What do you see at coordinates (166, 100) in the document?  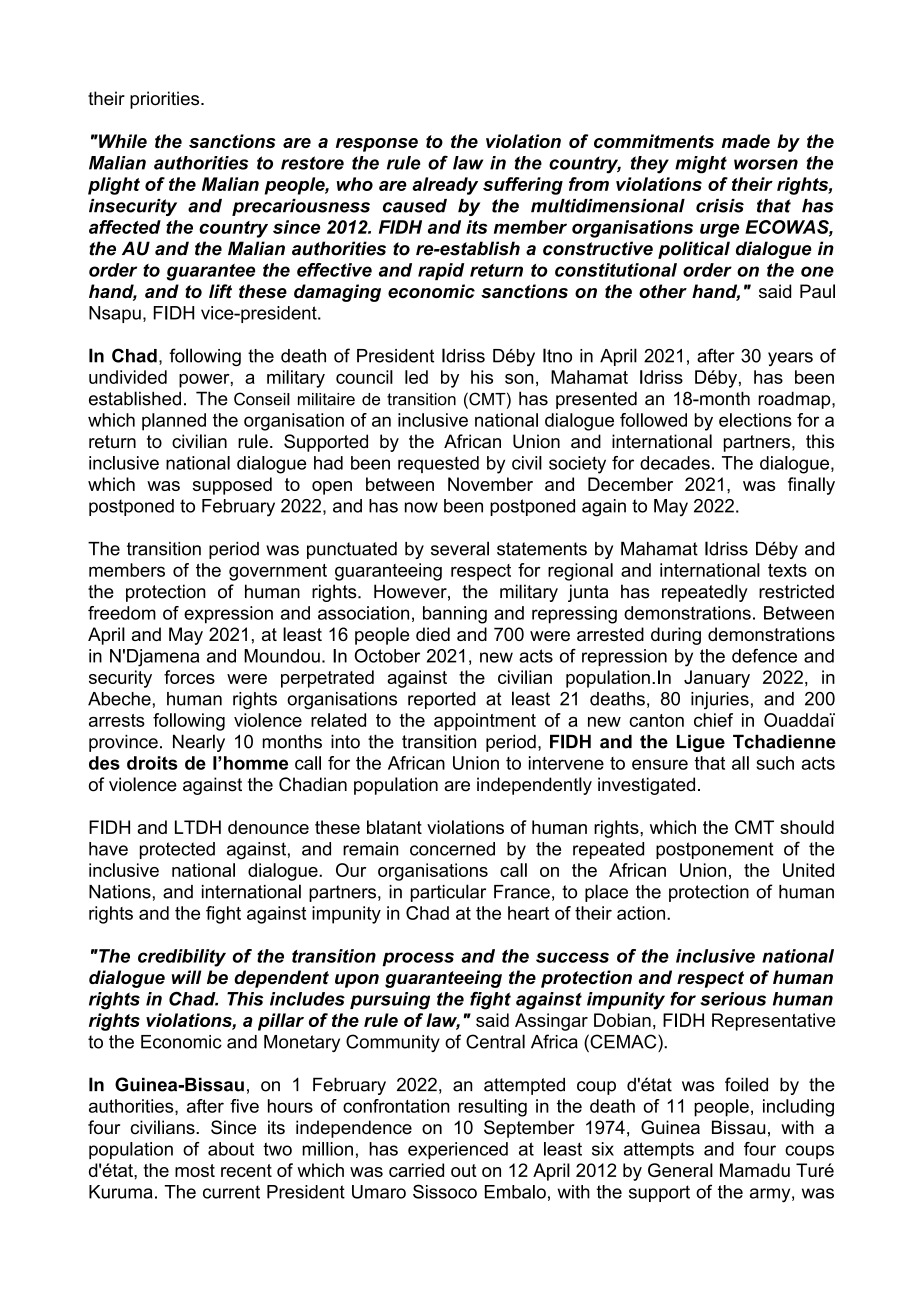 I see `priorities` at bounding box center [166, 100].
